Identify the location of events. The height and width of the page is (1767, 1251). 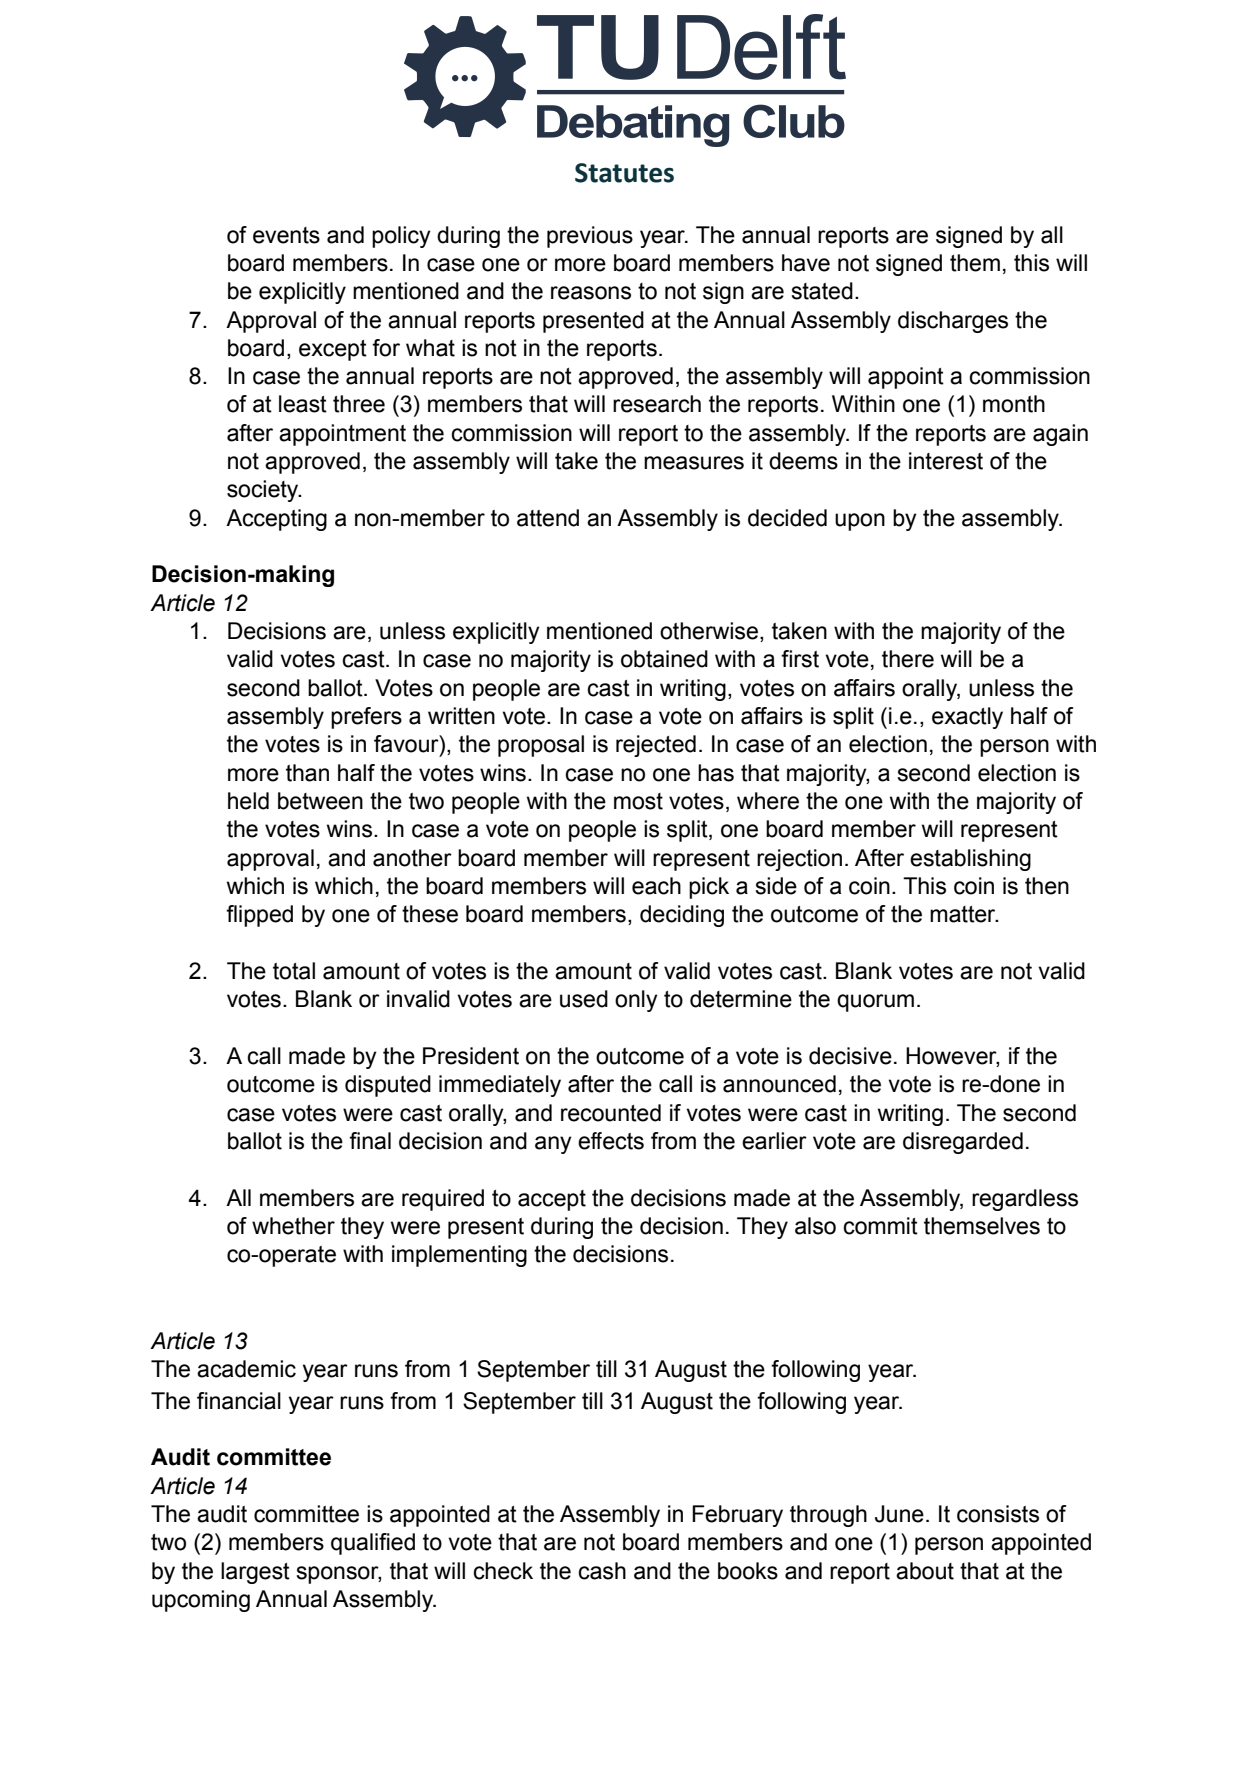
(286, 235).
